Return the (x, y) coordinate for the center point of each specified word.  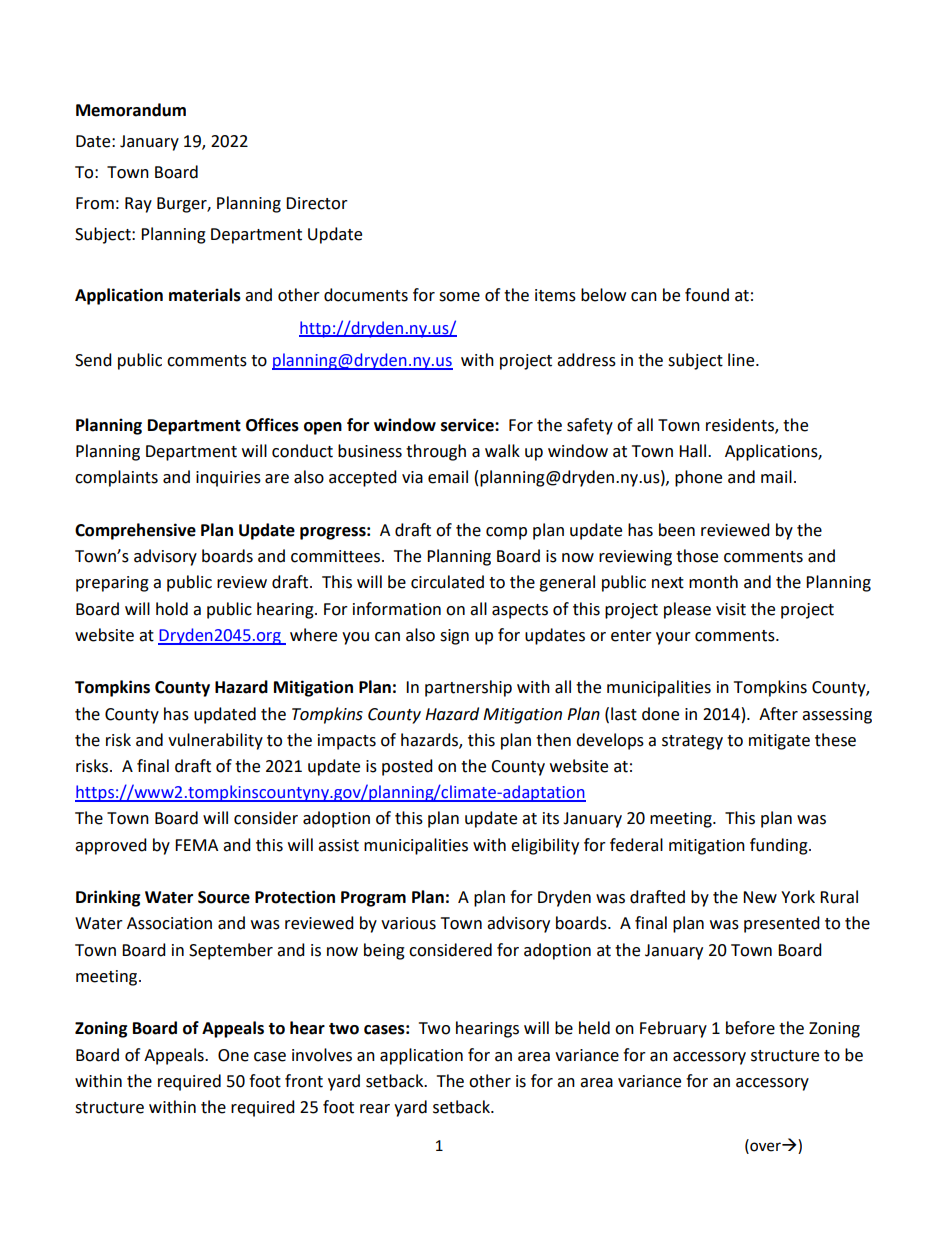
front (304, 1081)
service (468, 425)
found (707, 295)
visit (731, 609)
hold (172, 609)
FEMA (196, 845)
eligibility (545, 846)
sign (454, 637)
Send (93, 360)
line (742, 360)
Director (317, 203)
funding (780, 846)
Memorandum (131, 110)
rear (375, 1109)
